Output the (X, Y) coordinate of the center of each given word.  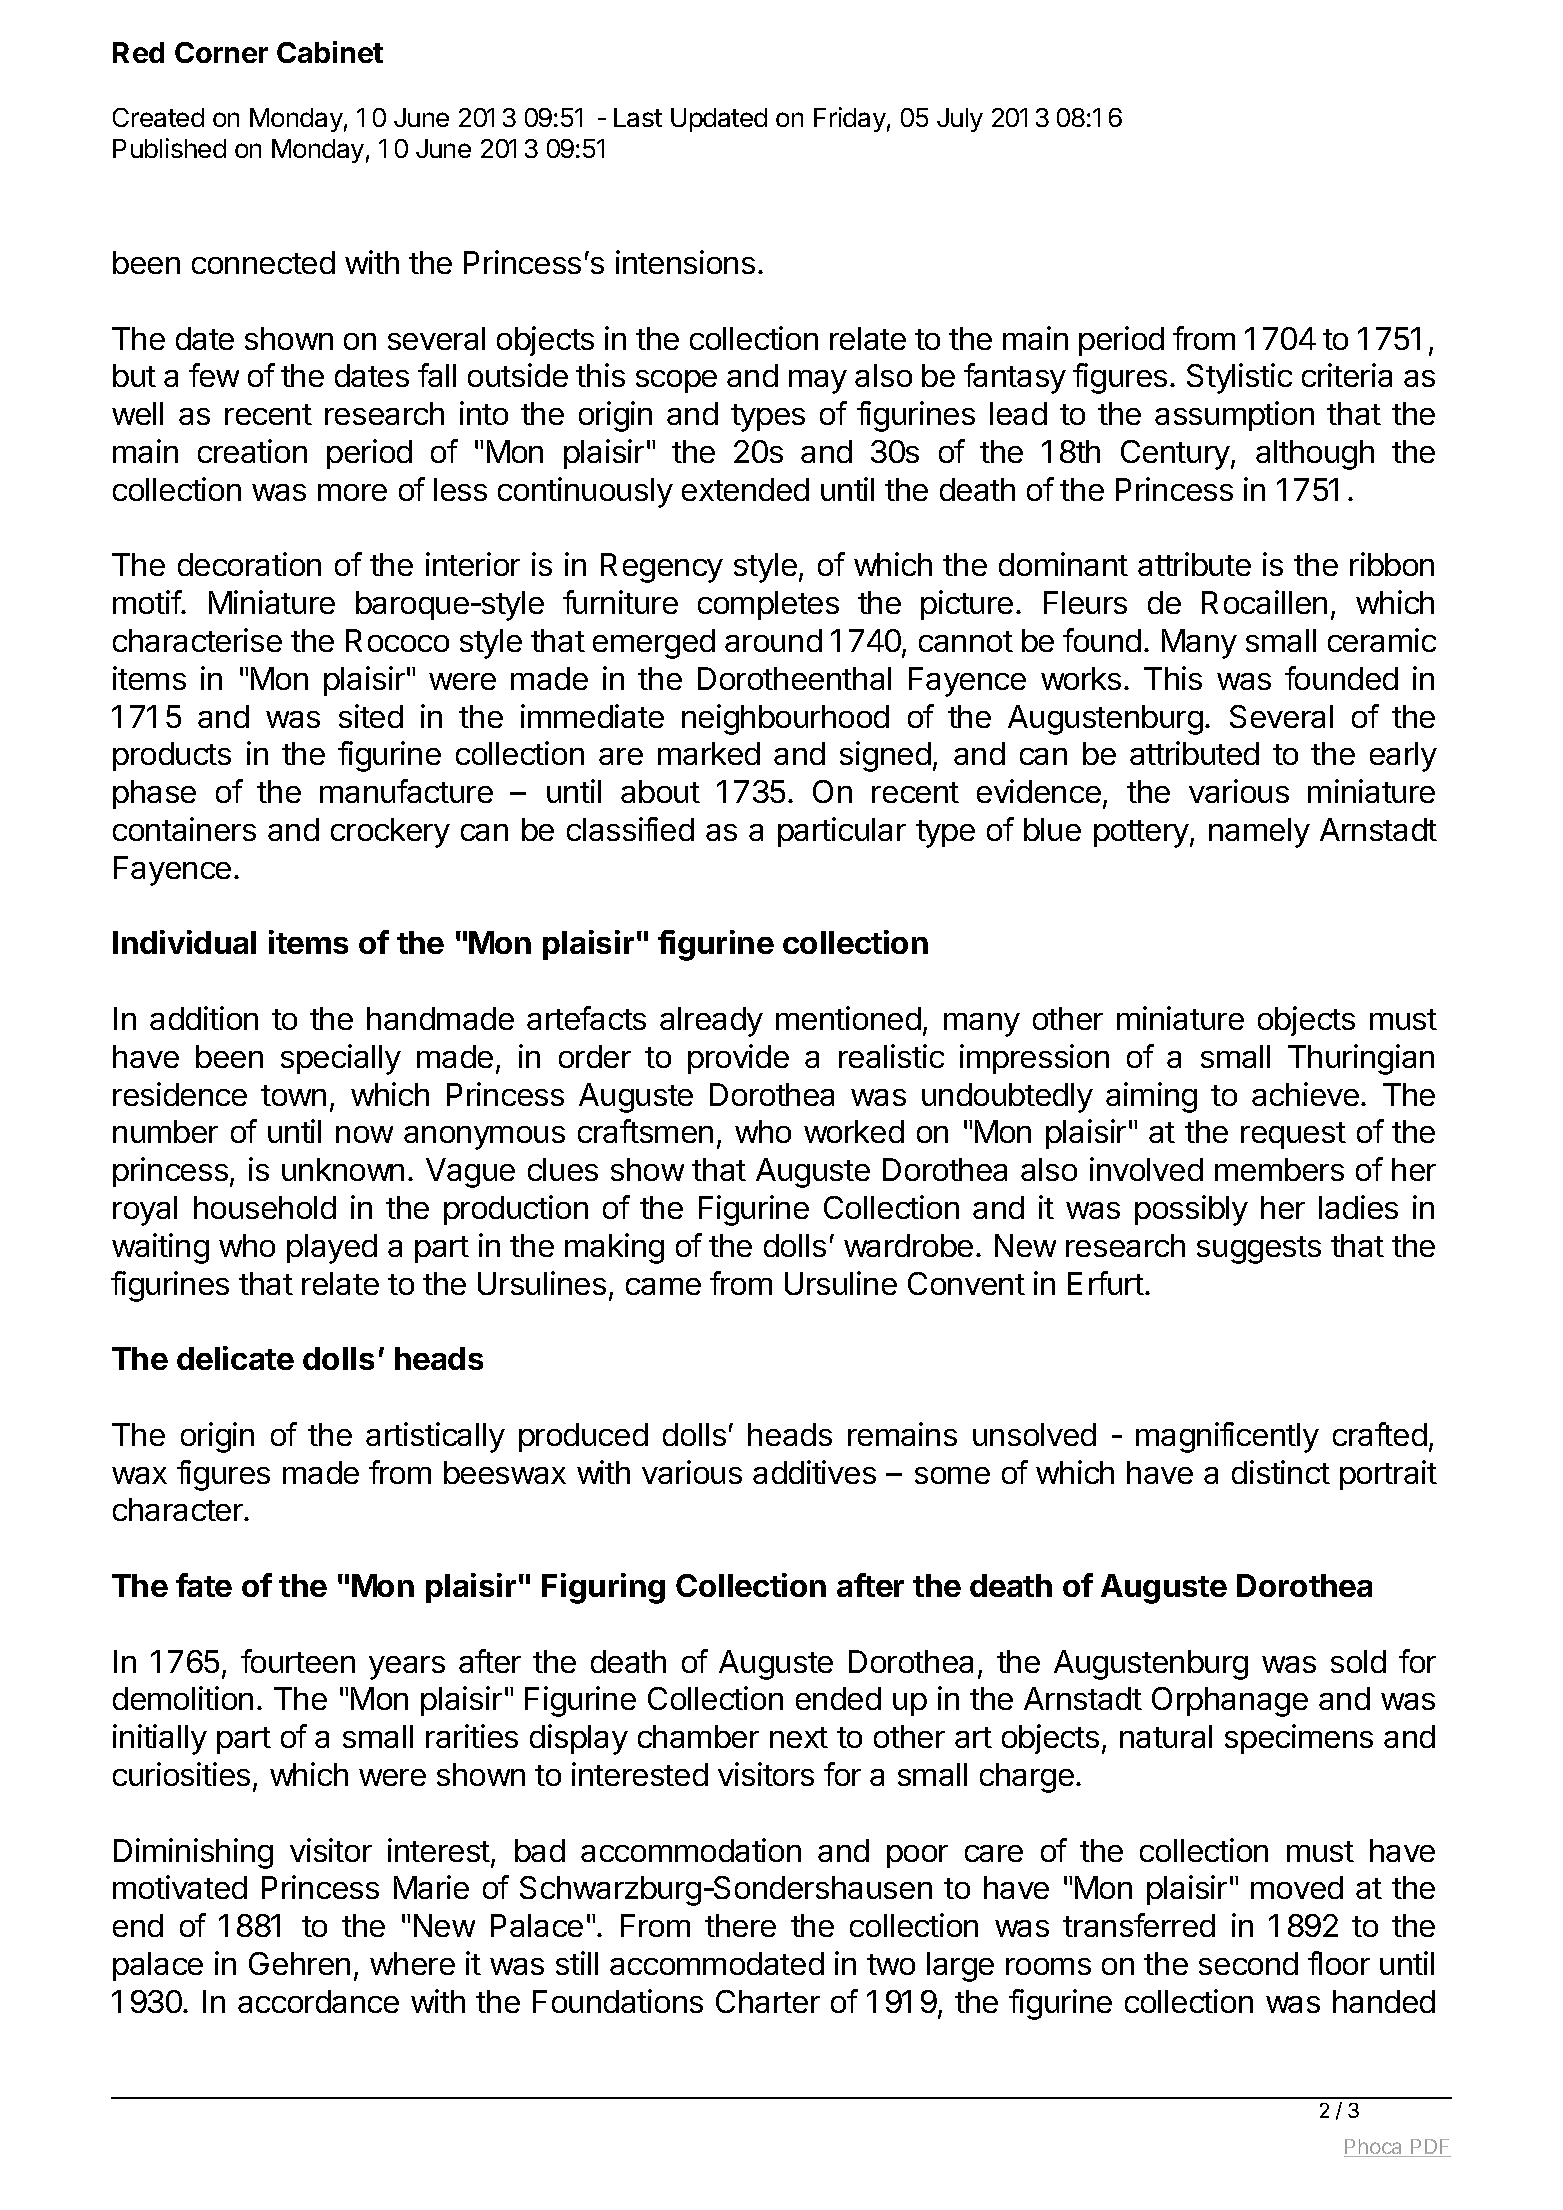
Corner (221, 52)
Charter (768, 2001)
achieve (1305, 1094)
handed (1384, 2001)
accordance (318, 2001)
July (960, 120)
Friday (850, 119)
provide (738, 1059)
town (293, 1095)
